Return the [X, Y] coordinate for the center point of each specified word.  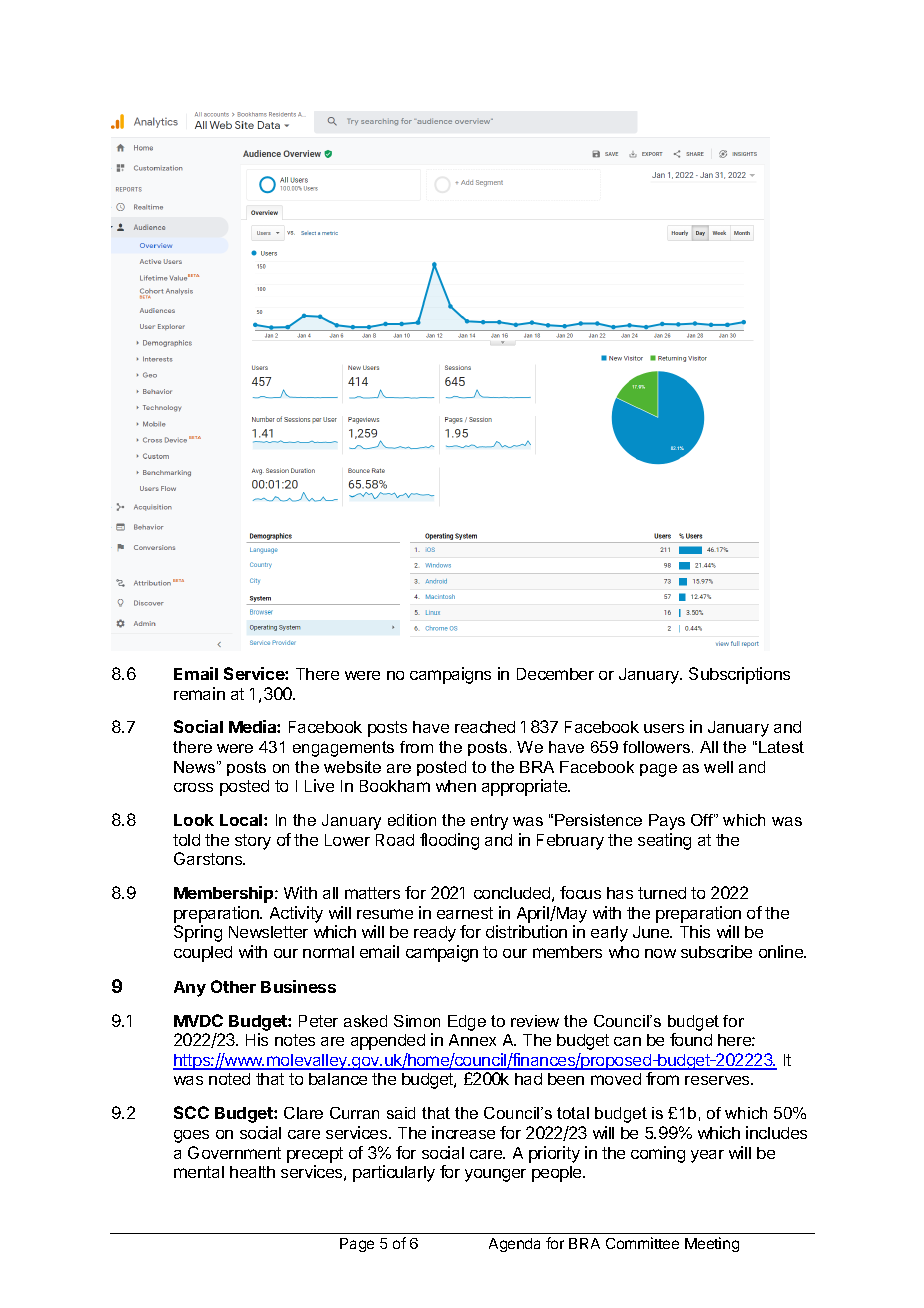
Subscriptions [739, 675]
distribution [526, 931]
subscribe [716, 951]
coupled [203, 954]
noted [229, 1079]
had [528, 1079]
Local [242, 820]
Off [703, 820]
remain [199, 693]
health [252, 1172]
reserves [718, 1080]
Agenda [514, 1245]
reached [485, 727]
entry [489, 822]
